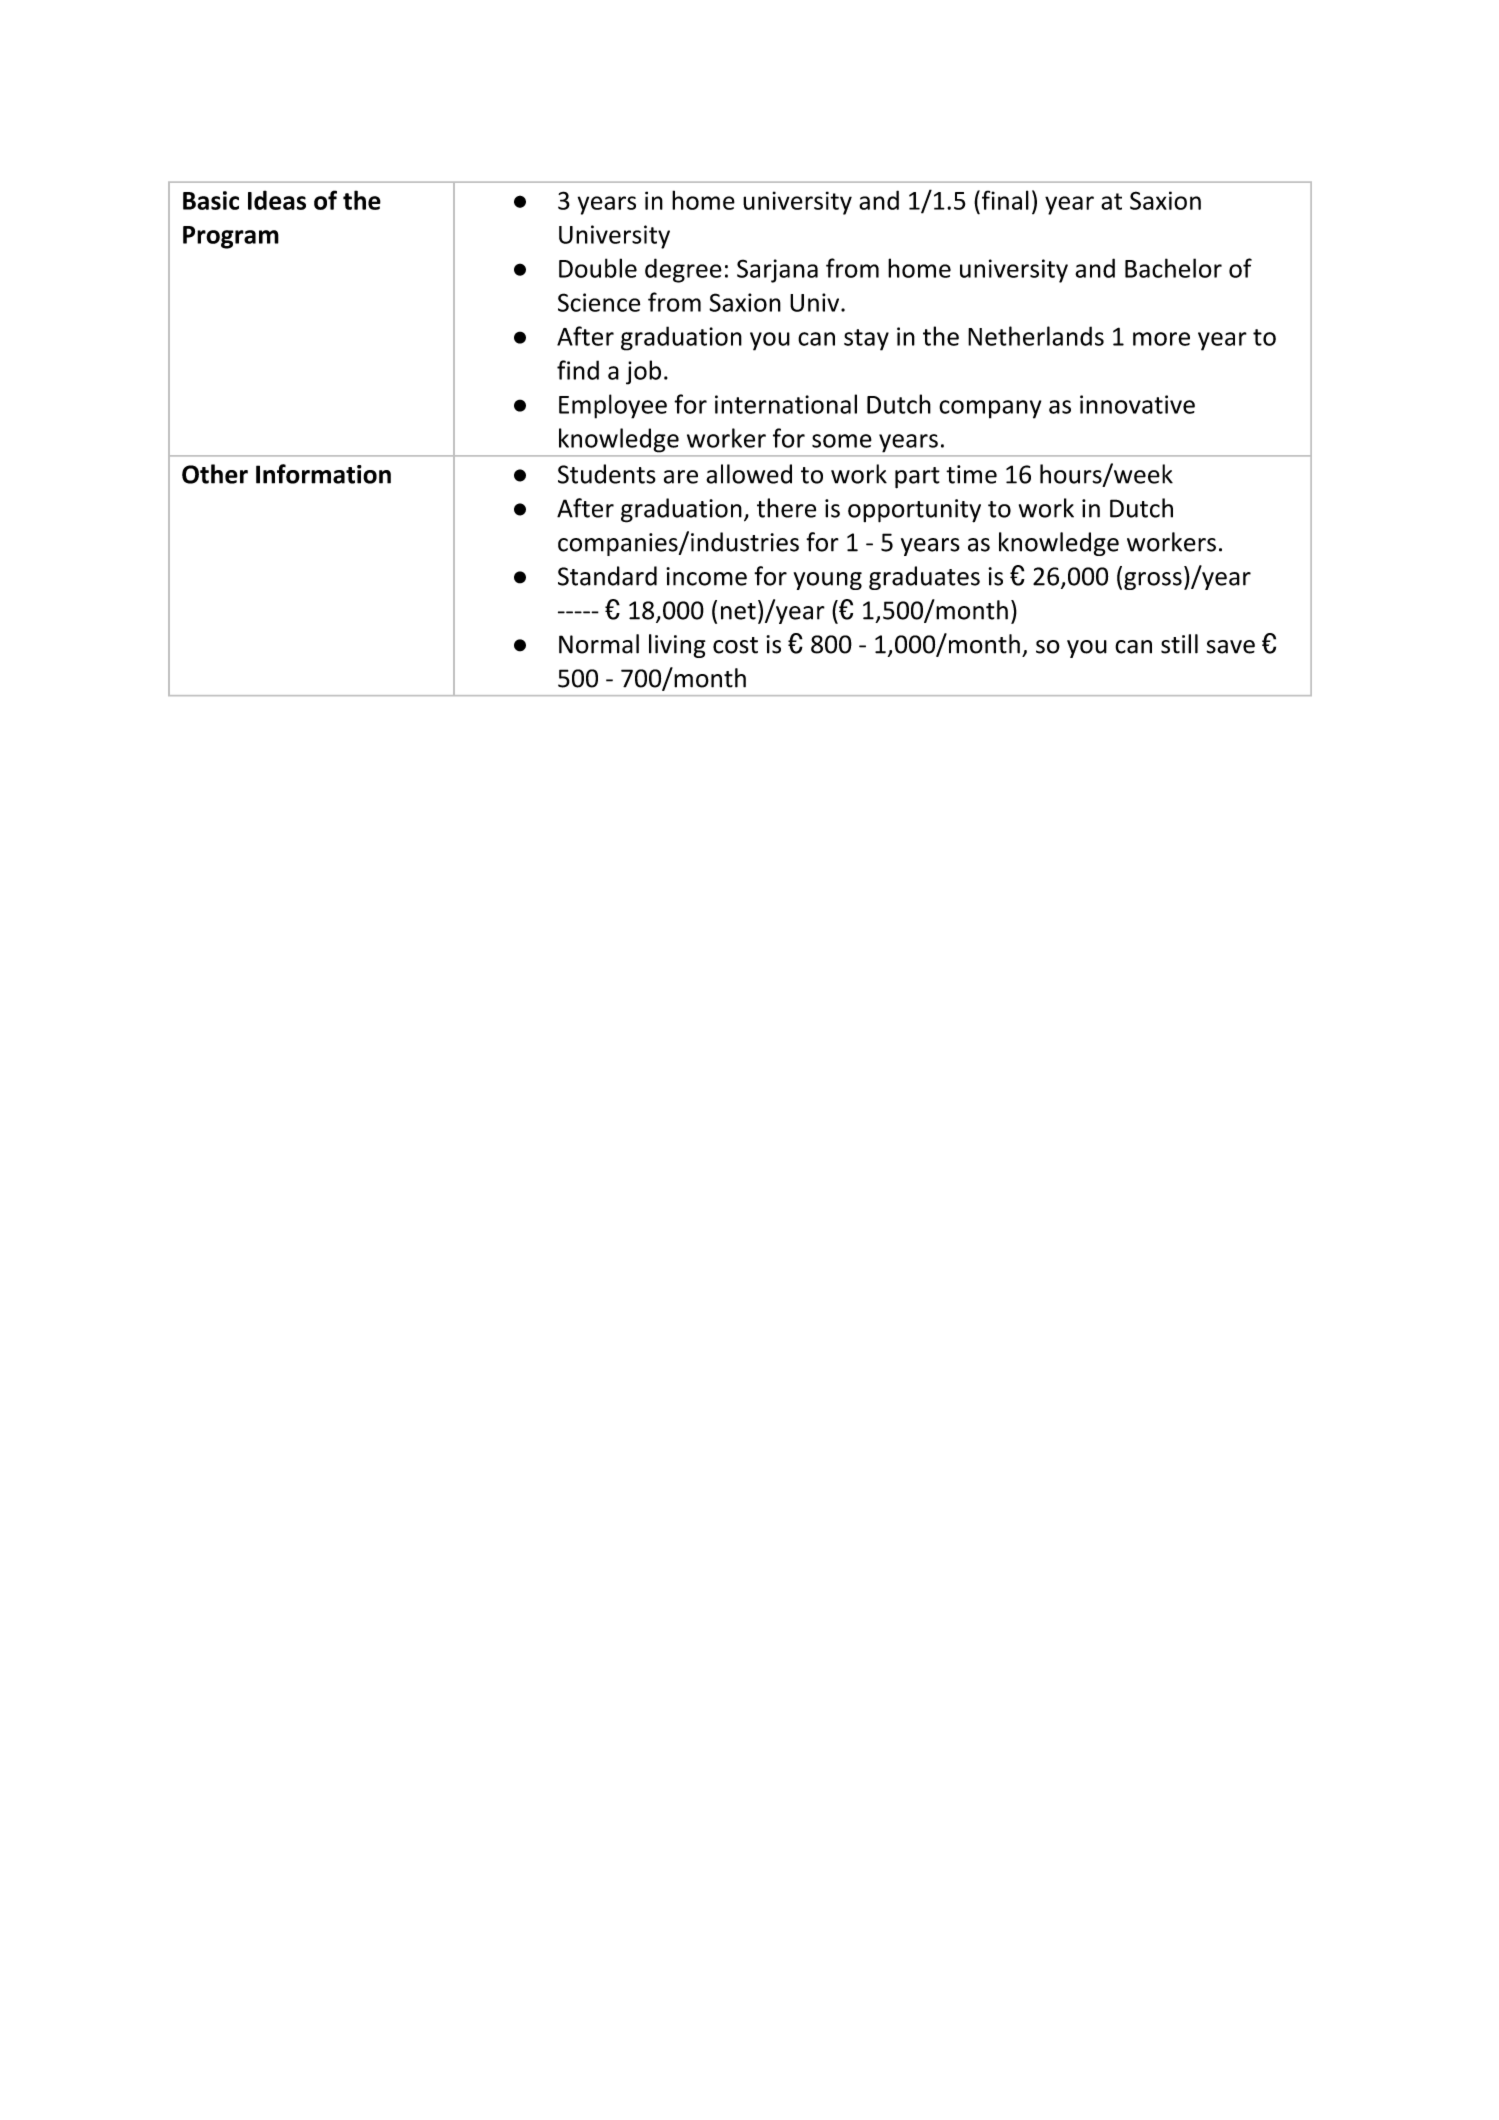 Image resolution: width=1499 pixels, height=2120 pixels. What do you see at coordinates (1161, 339) in the screenshot?
I see `more` at bounding box center [1161, 339].
